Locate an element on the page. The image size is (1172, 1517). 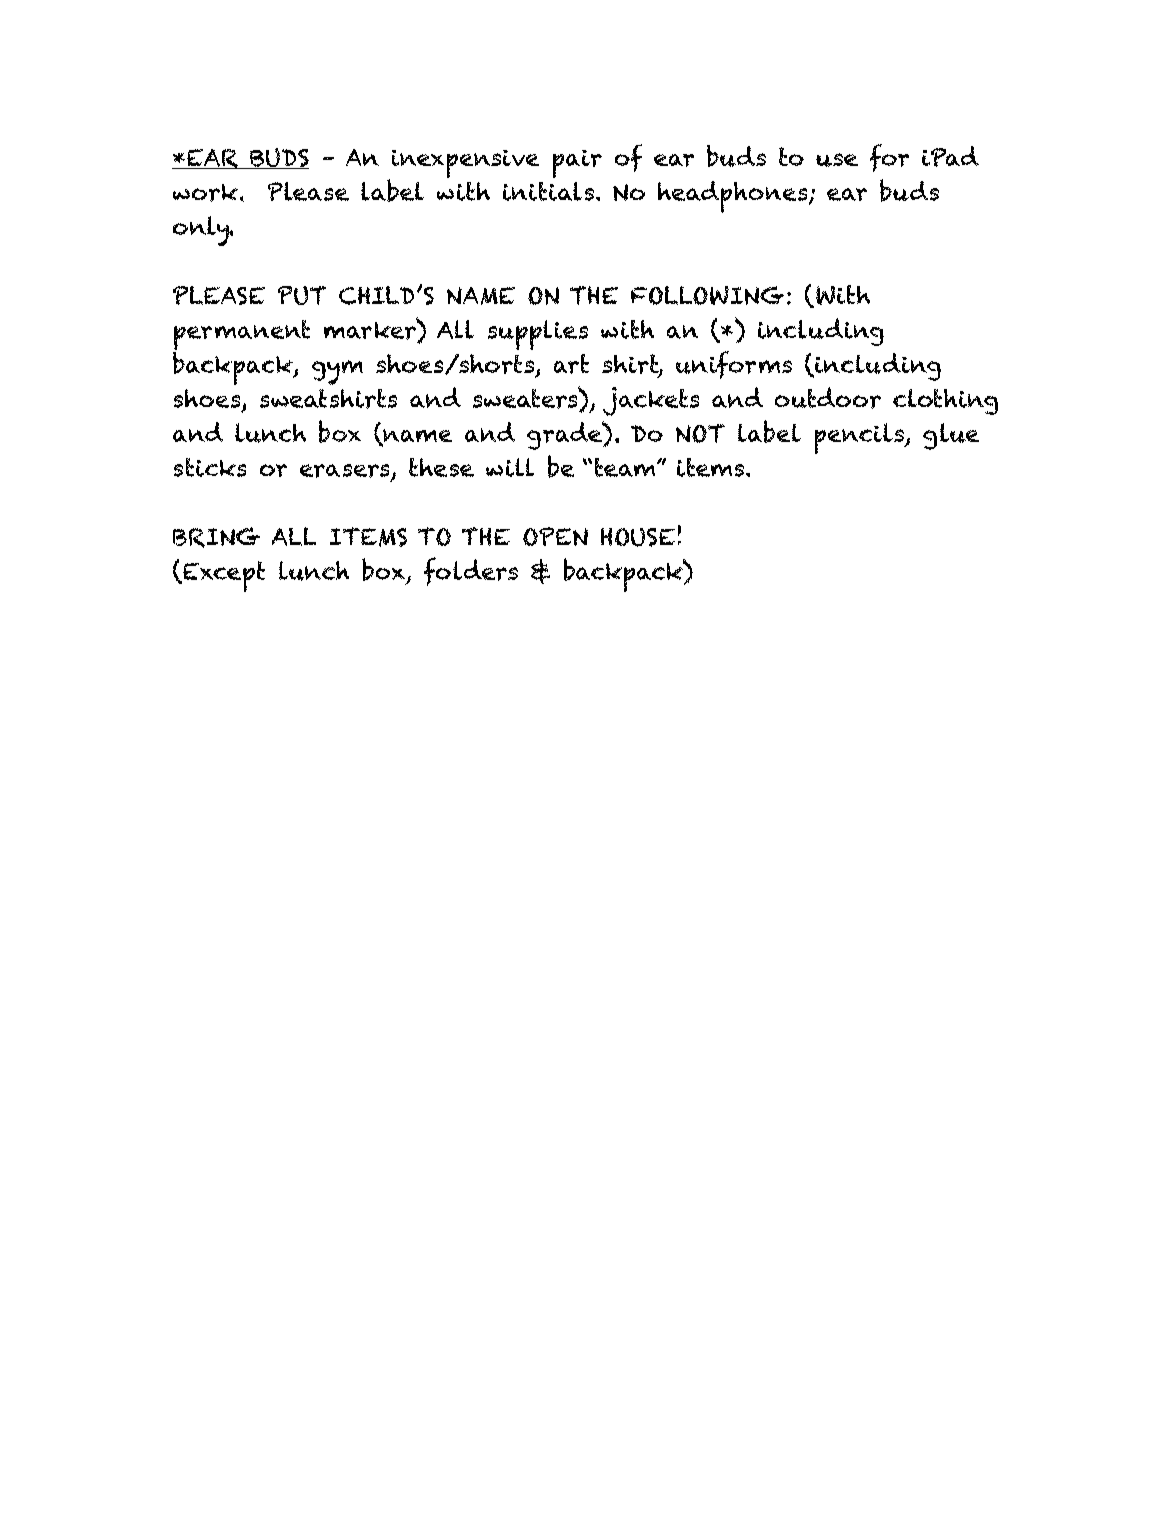
pair is located at coordinates (577, 164).
